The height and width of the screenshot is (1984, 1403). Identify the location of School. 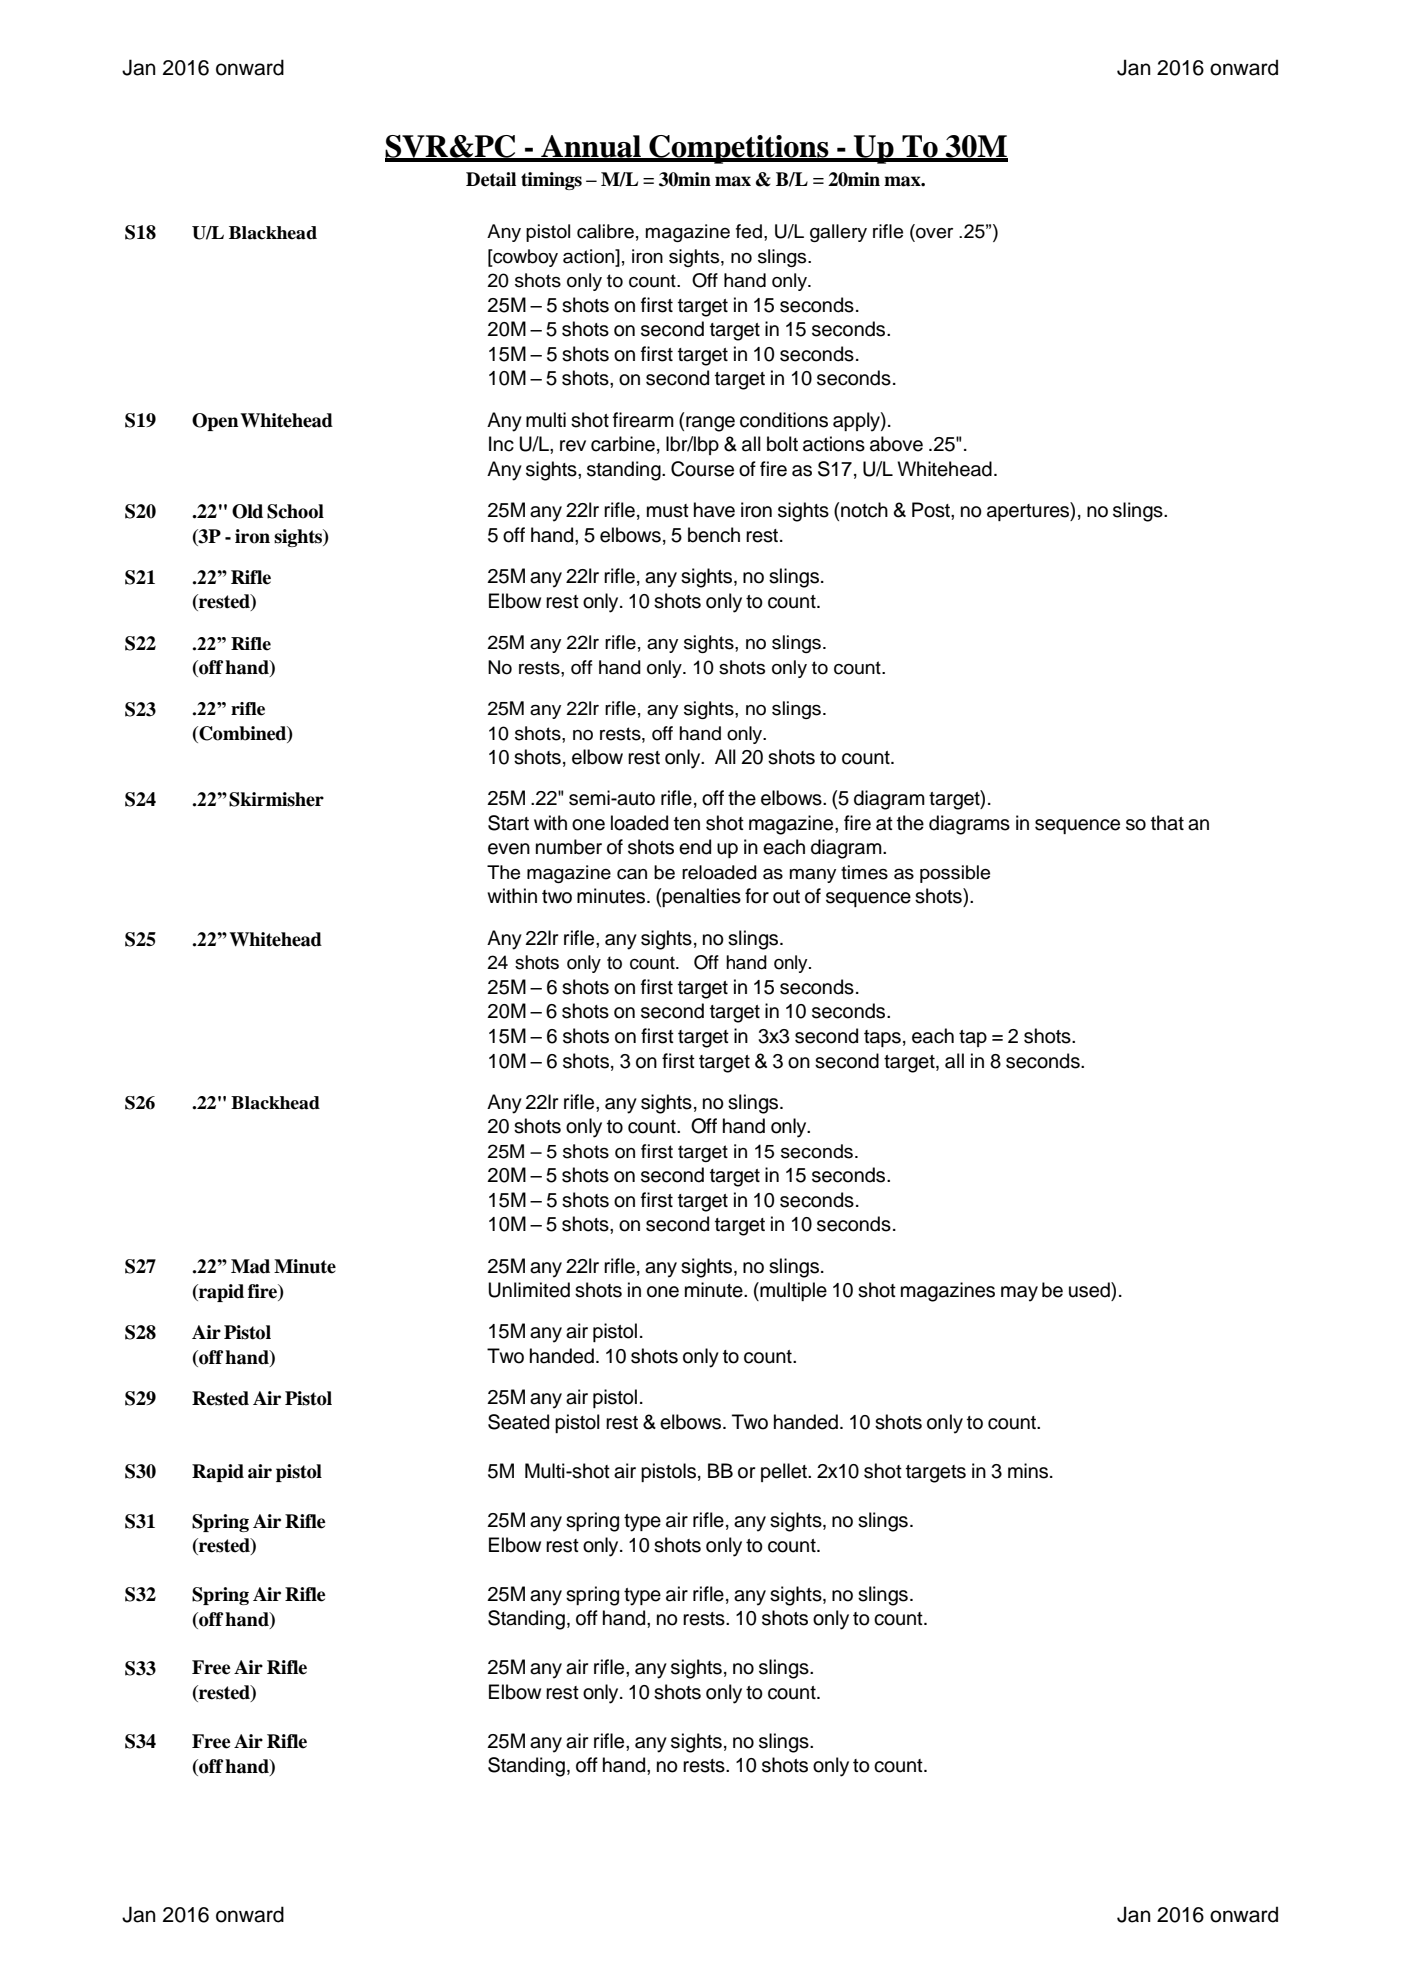
(295, 511).
